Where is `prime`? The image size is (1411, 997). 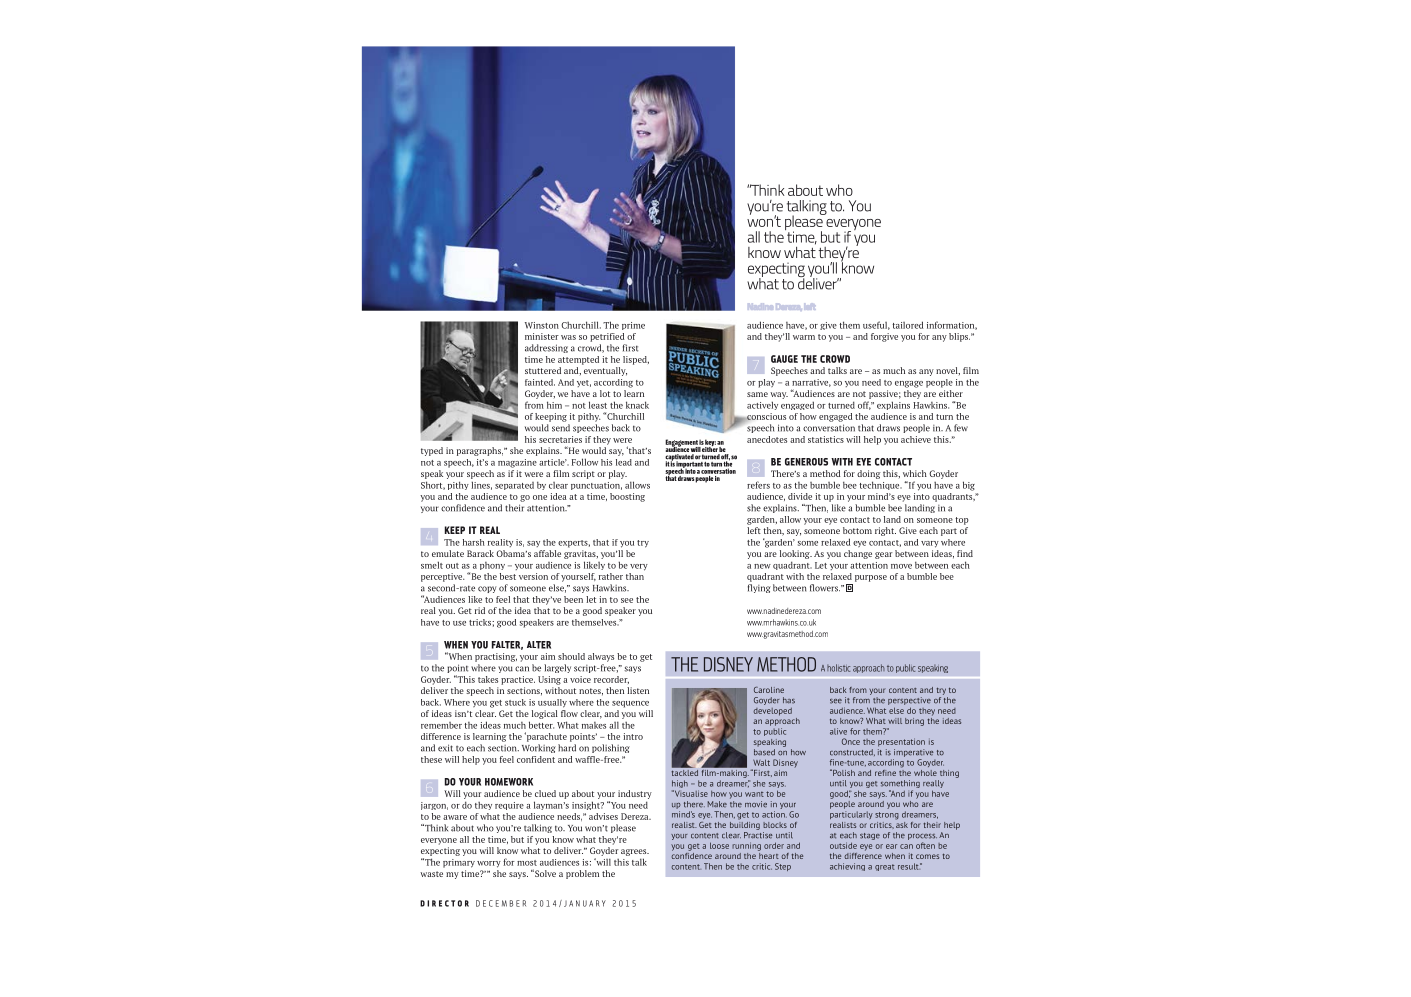
prime is located at coordinates (633, 326).
